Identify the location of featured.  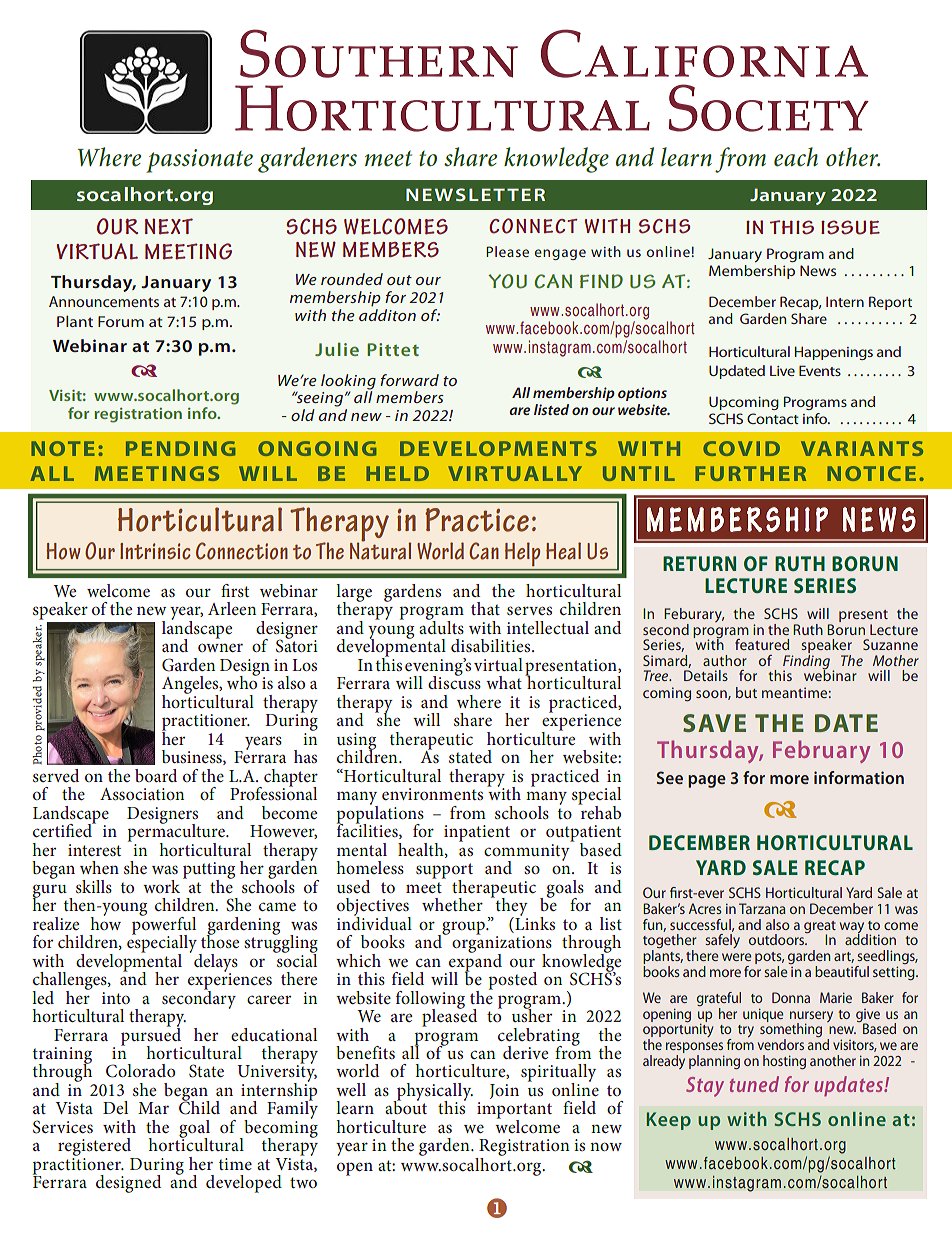
(762, 644).
